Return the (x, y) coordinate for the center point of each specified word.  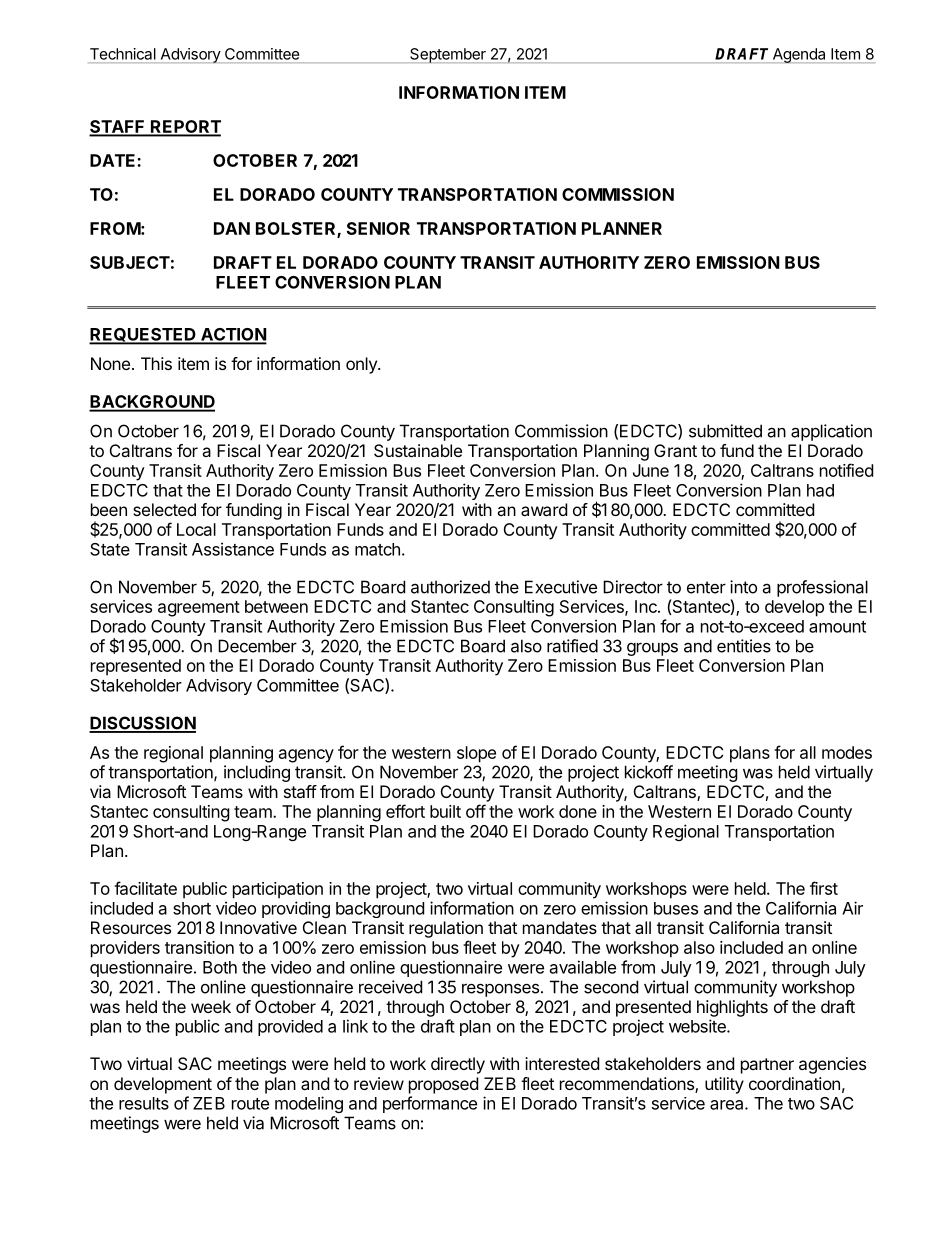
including (257, 773)
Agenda (799, 55)
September (448, 55)
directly (458, 1065)
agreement (199, 609)
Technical (123, 54)
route (250, 1104)
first (824, 888)
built (445, 811)
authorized (450, 587)
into (743, 587)
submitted (725, 431)
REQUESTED (143, 336)
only (362, 365)
